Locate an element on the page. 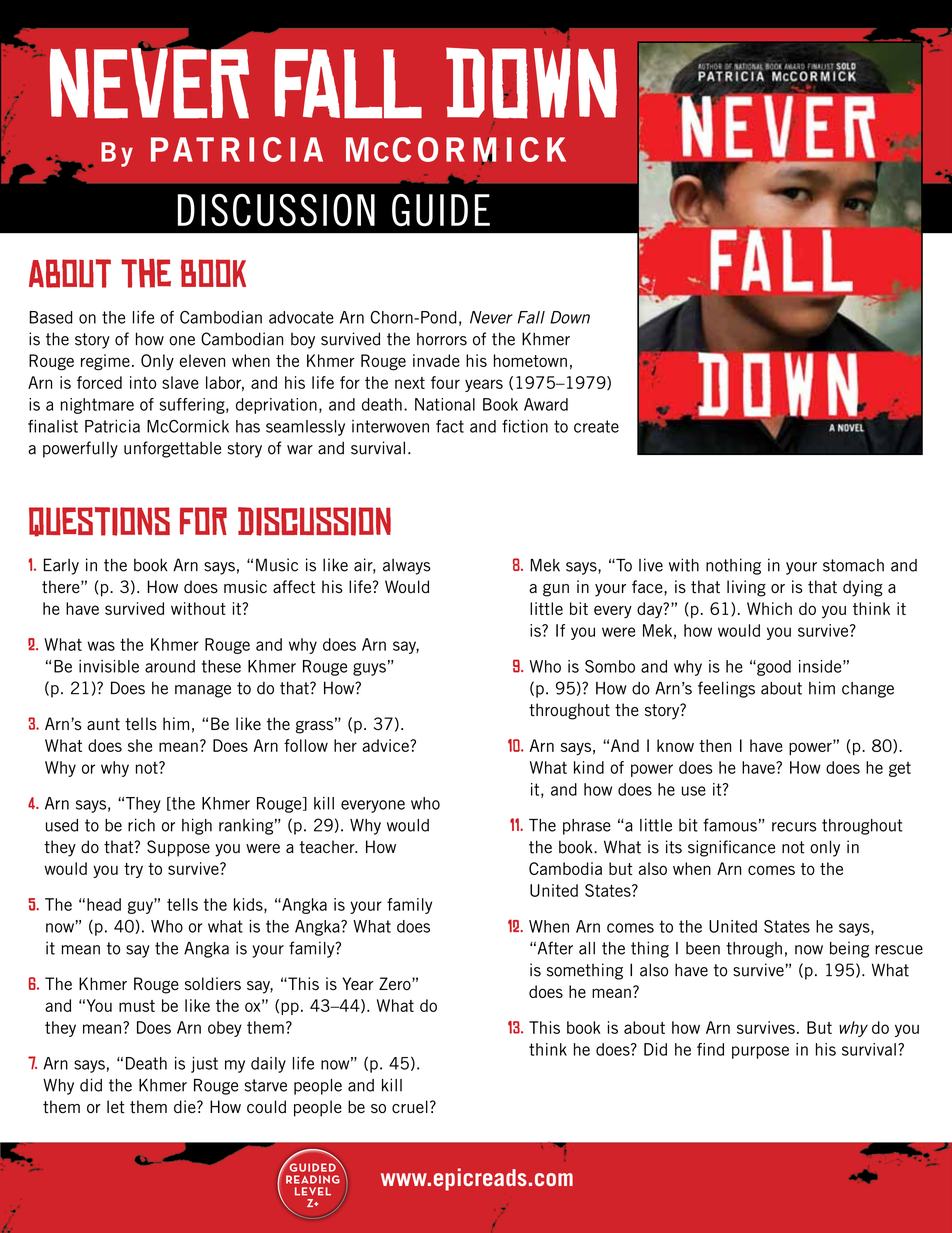 The width and height of the page is (952, 1233). cruel is located at coordinates (410, 1107).
